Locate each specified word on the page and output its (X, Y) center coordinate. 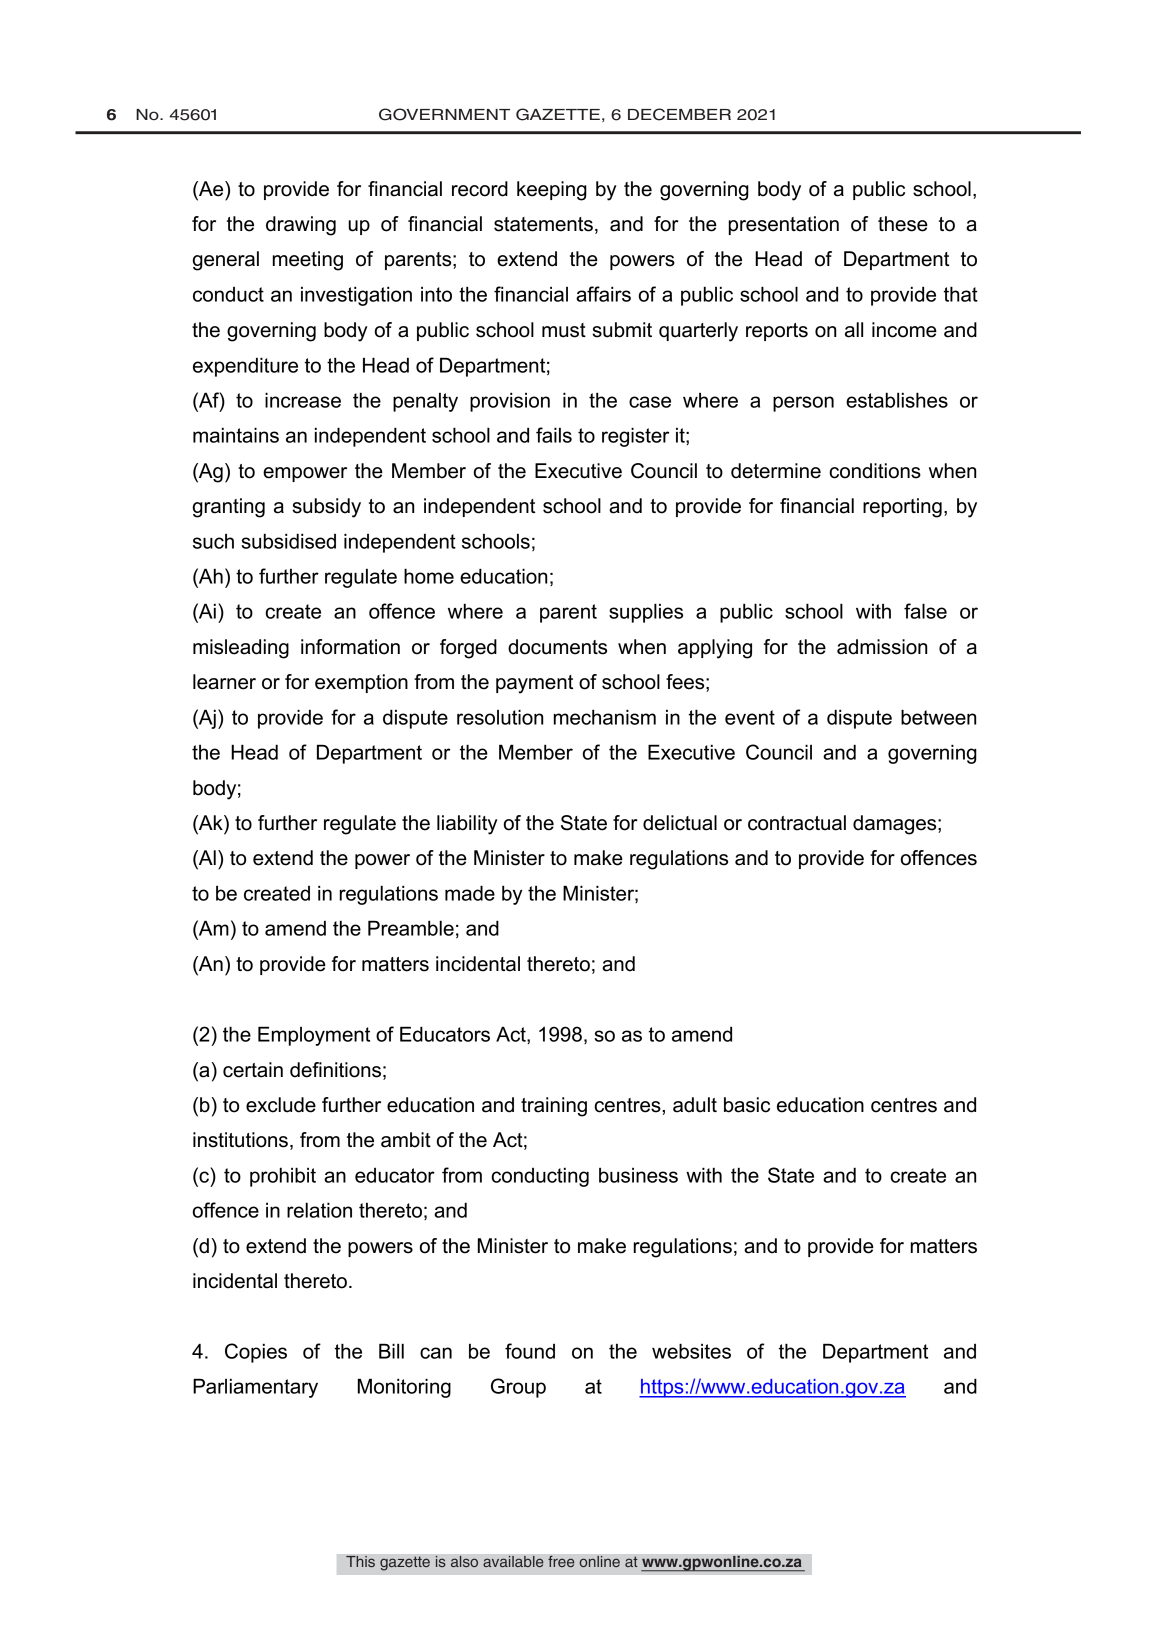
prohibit (283, 1177)
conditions (875, 471)
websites (691, 1351)
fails (554, 435)
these (903, 224)
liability (467, 825)
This (360, 1562)
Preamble (411, 928)
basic (747, 1105)
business (638, 1175)
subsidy (326, 508)
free (561, 1561)
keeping (552, 191)
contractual (797, 823)
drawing (301, 226)
